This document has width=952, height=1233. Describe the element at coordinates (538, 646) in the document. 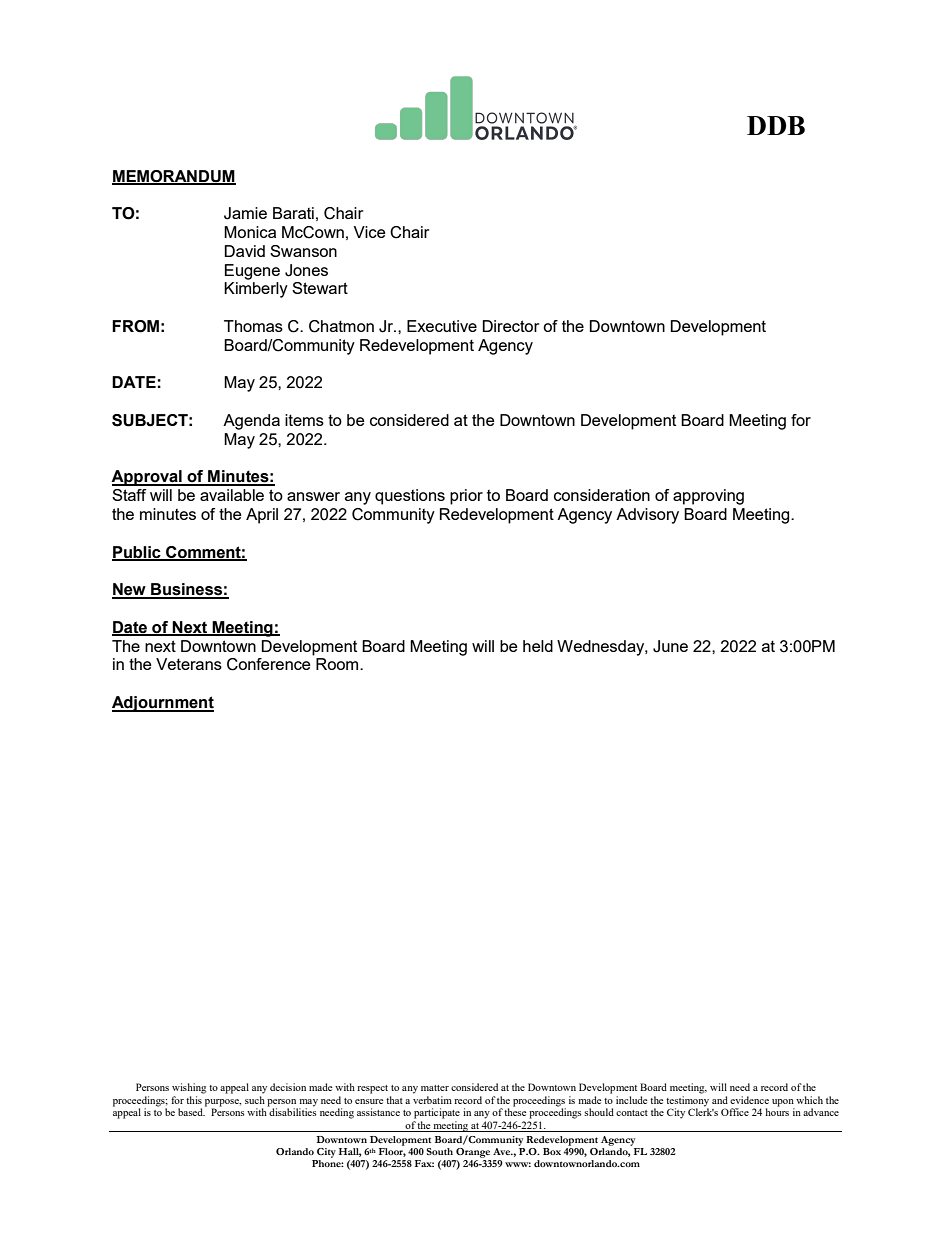

I see `held` at that location.
